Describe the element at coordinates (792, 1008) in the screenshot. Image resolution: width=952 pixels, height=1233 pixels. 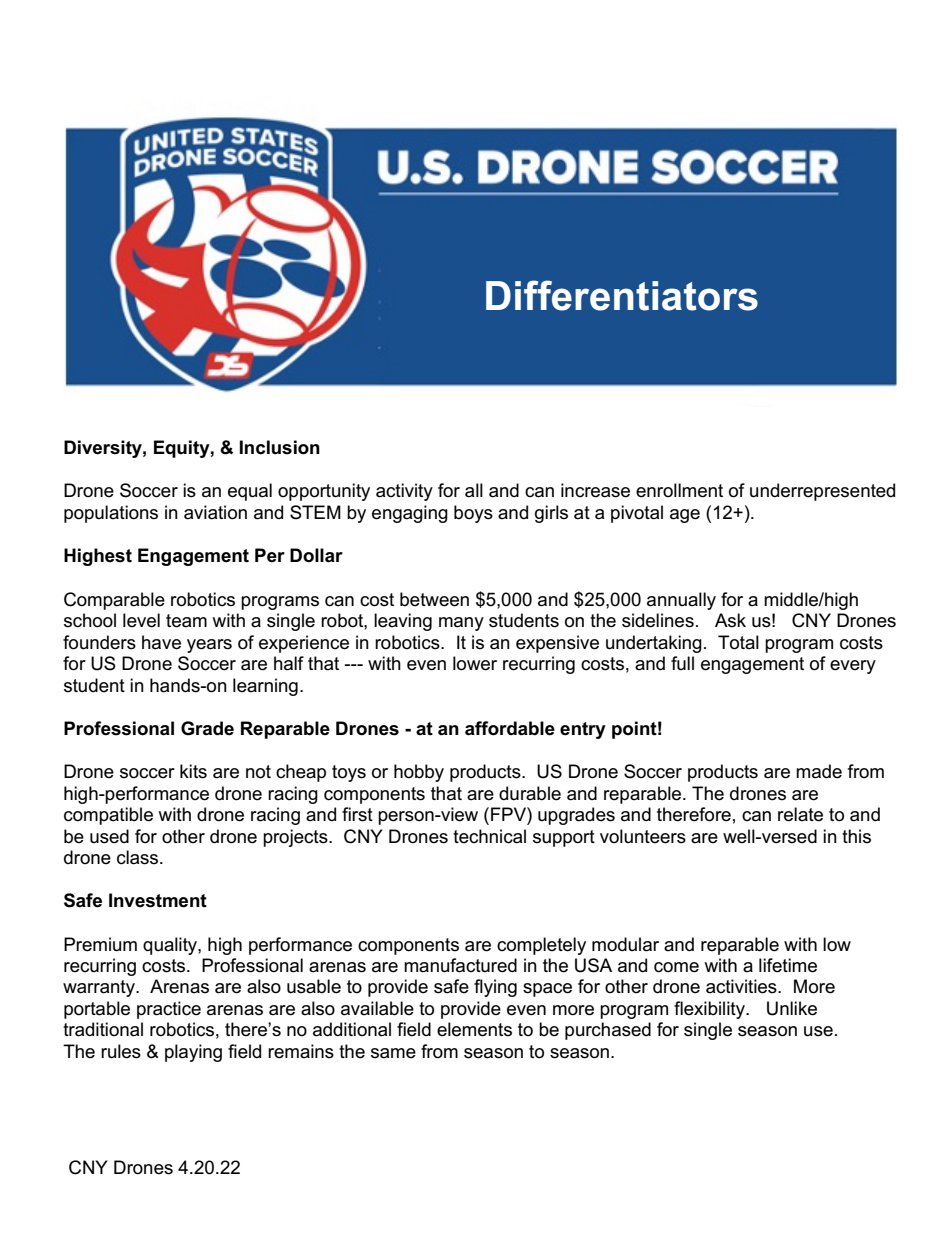
I see `Unlike` at that location.
